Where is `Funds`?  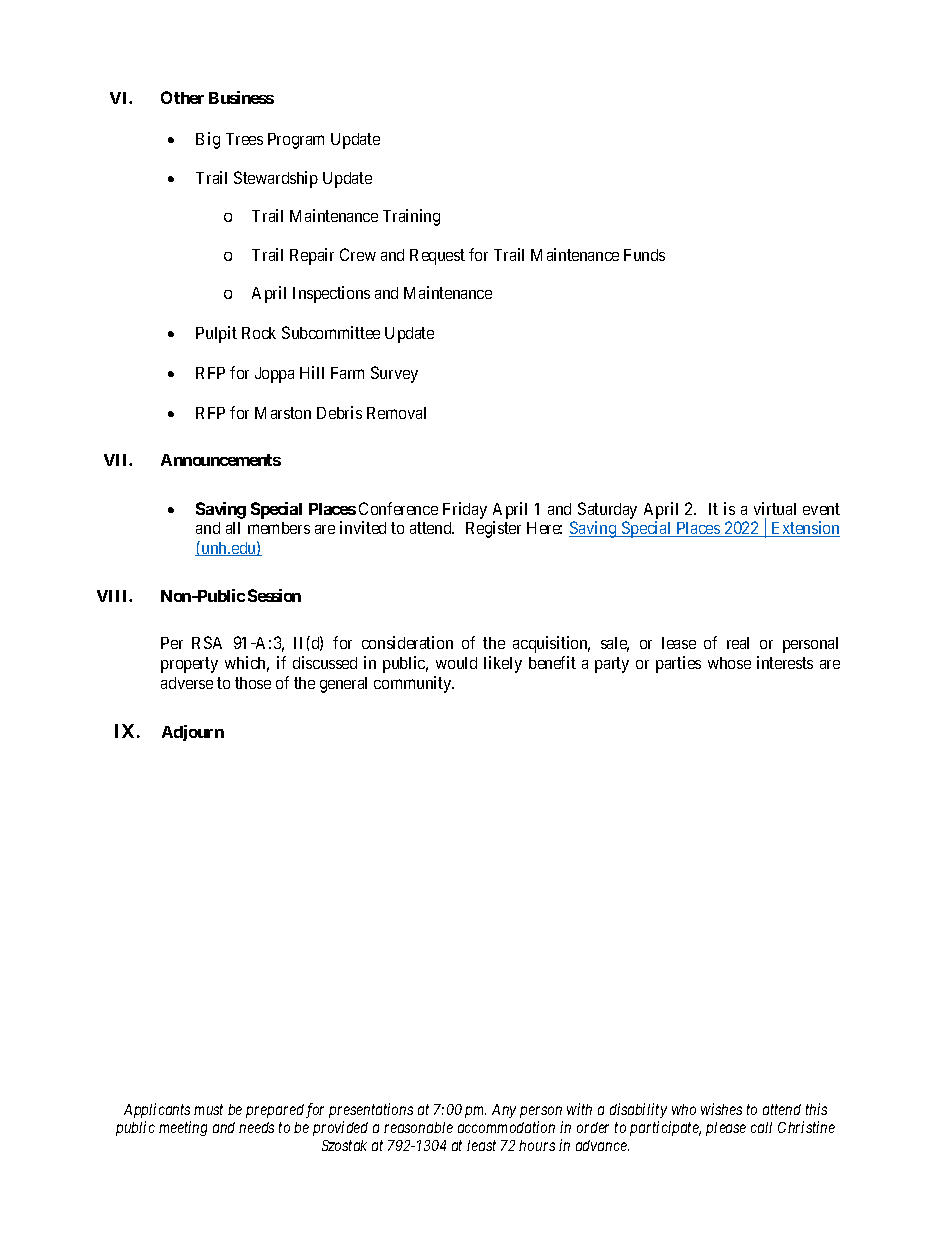
Funds is located at coordinates (644, 255).
